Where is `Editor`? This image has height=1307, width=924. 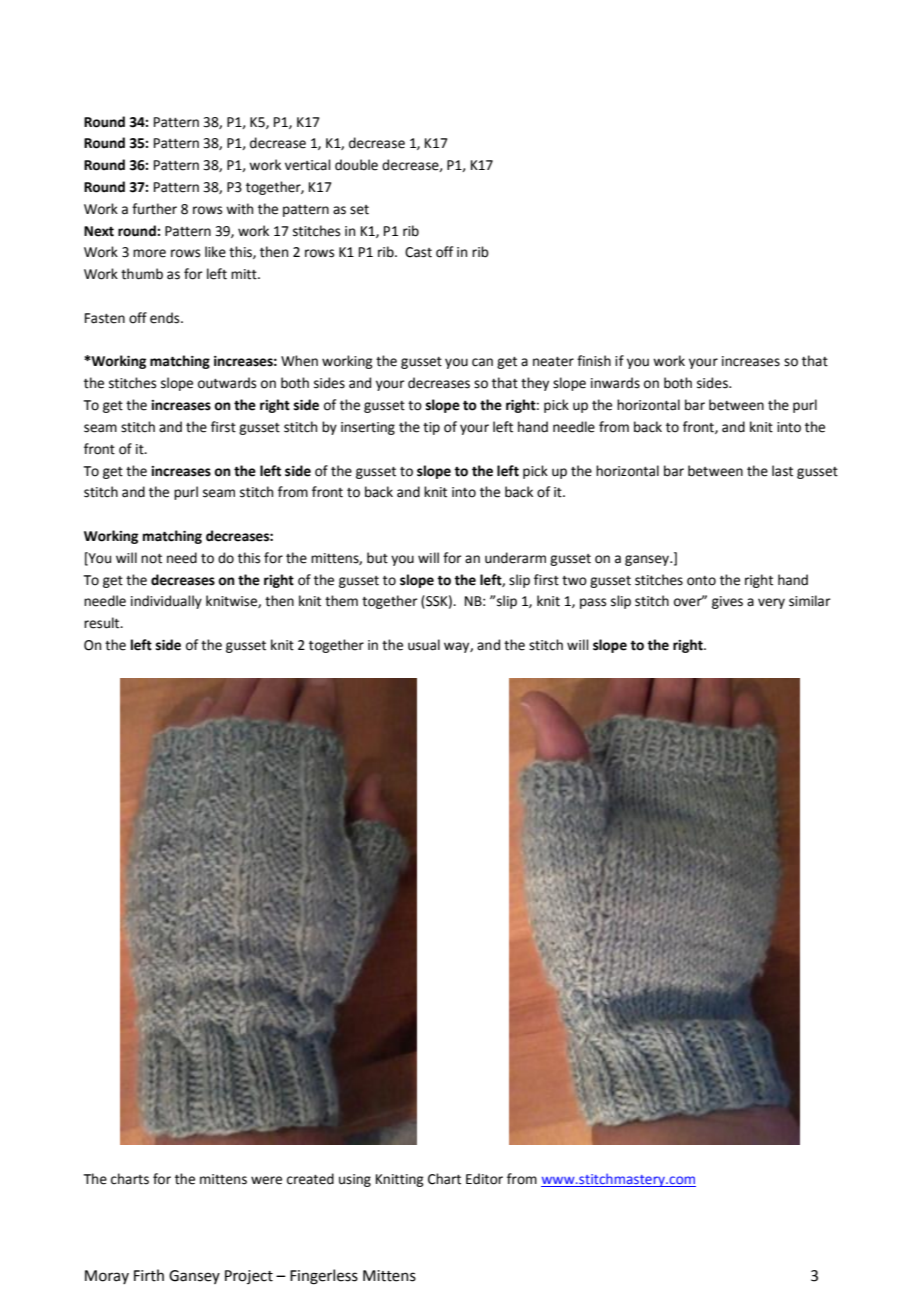
Editor is located at coordinates (484, 1179).
